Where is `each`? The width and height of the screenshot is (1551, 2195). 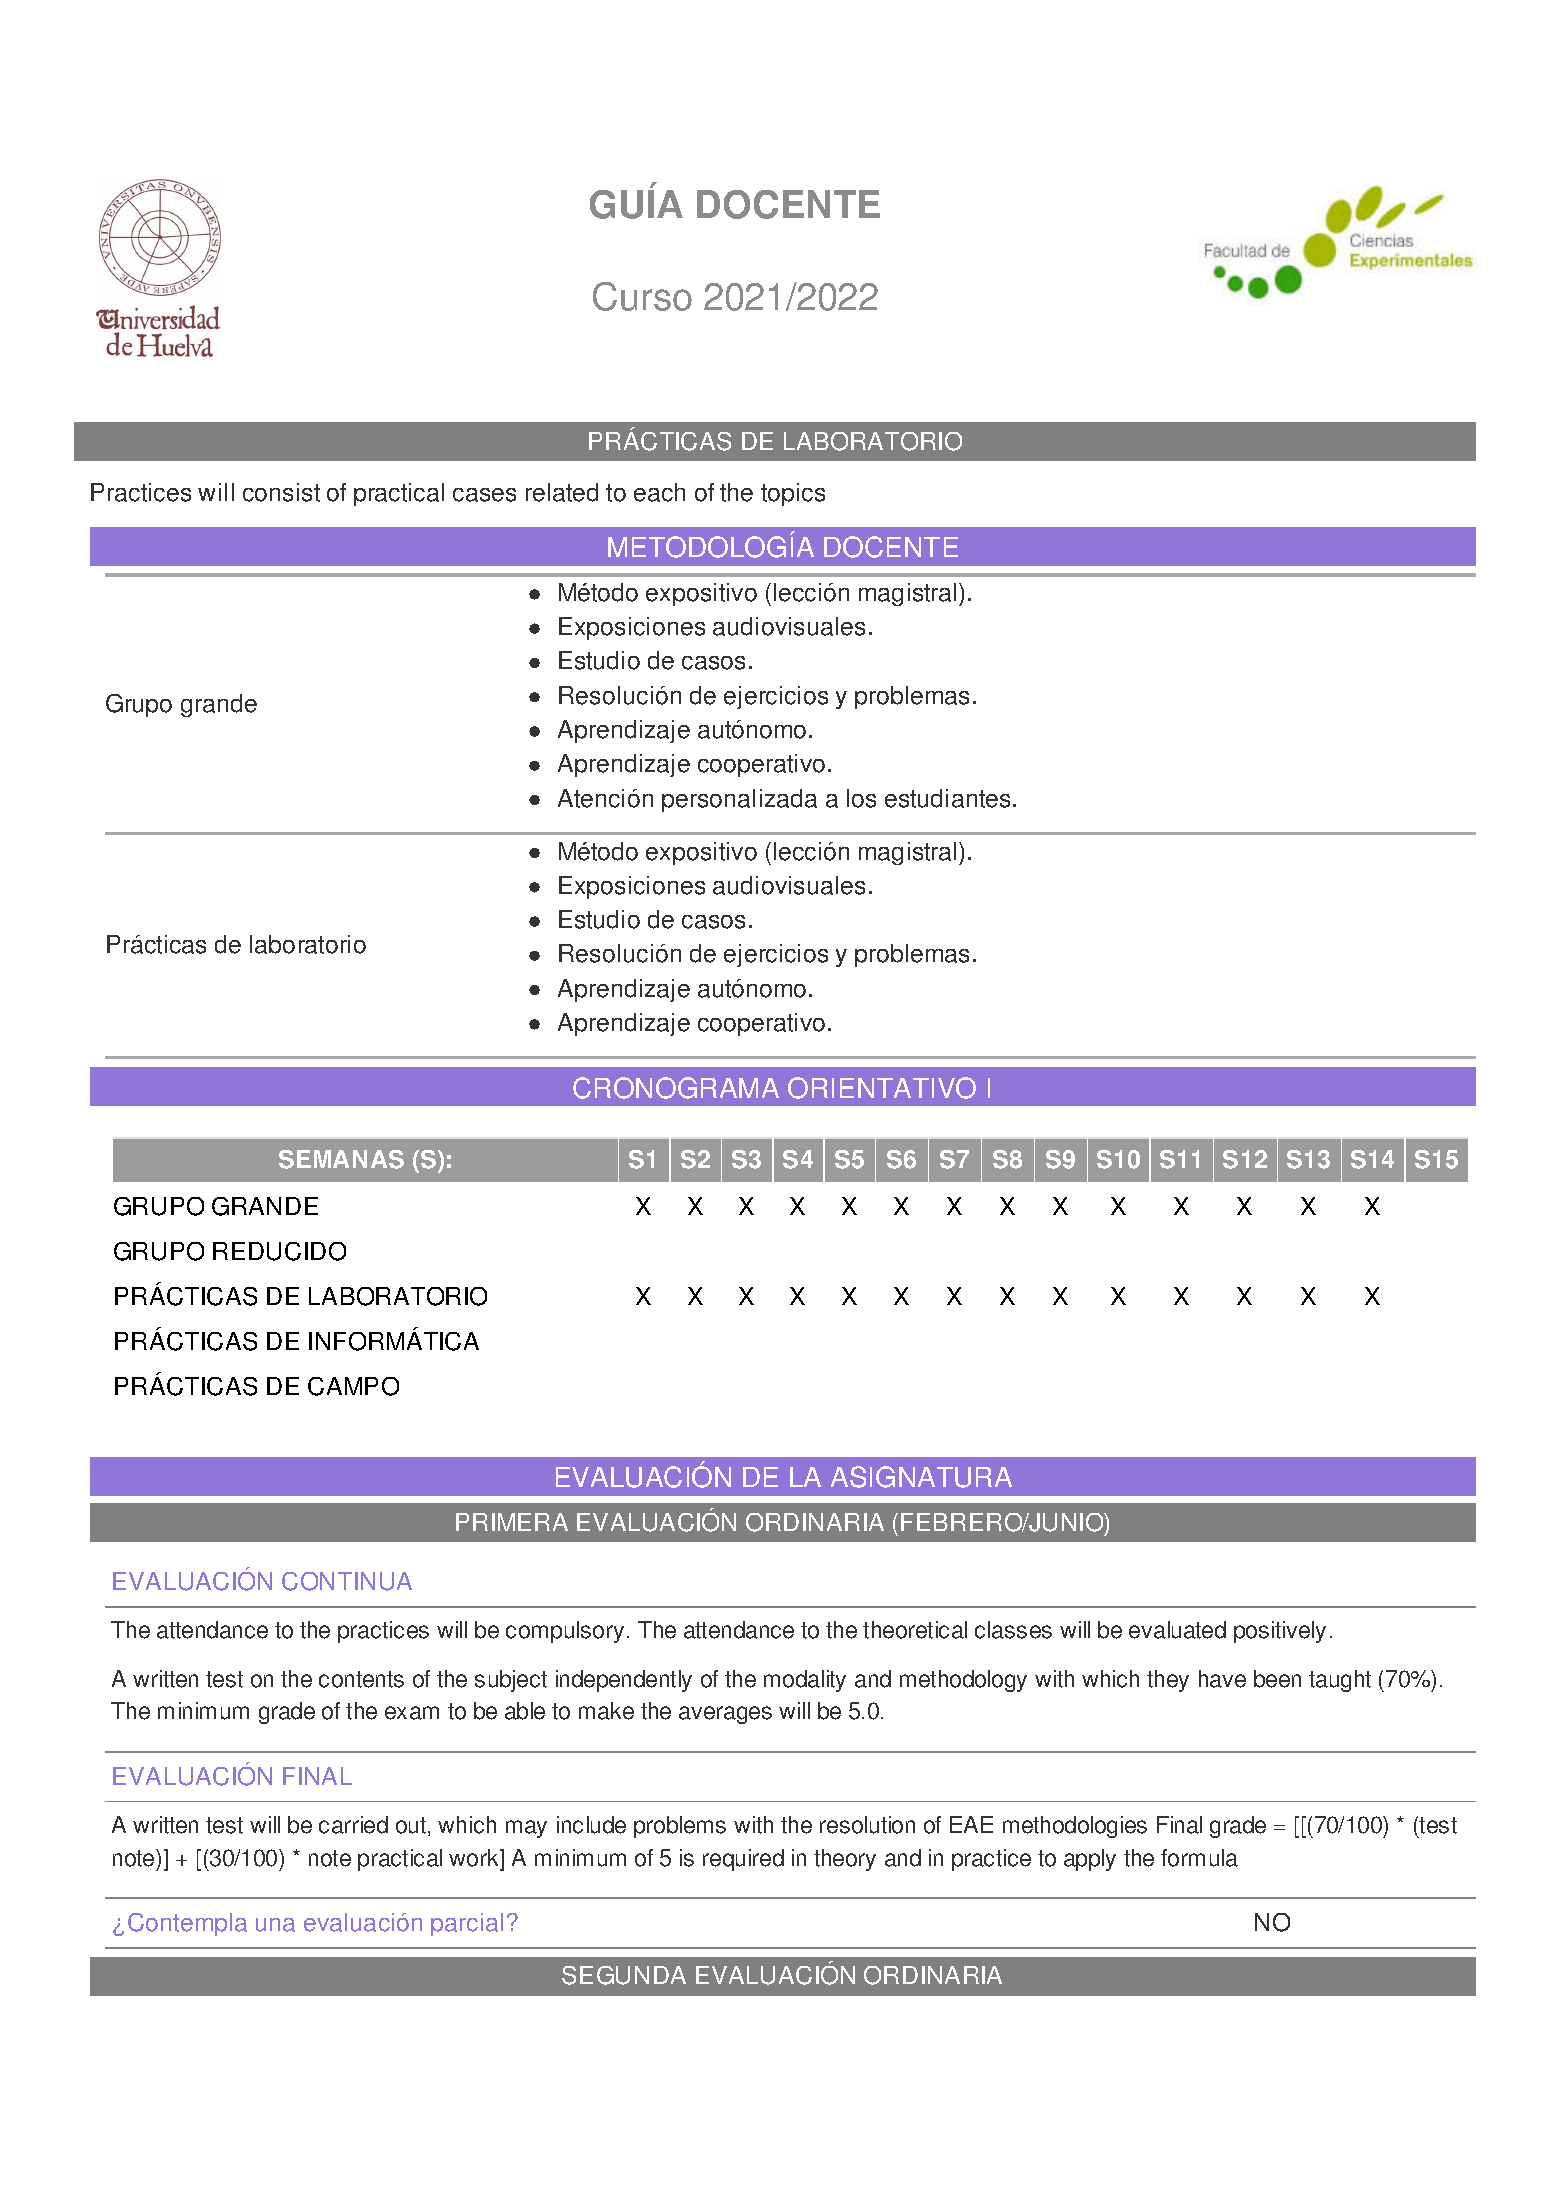 each is located at coordinates (659, 492).
